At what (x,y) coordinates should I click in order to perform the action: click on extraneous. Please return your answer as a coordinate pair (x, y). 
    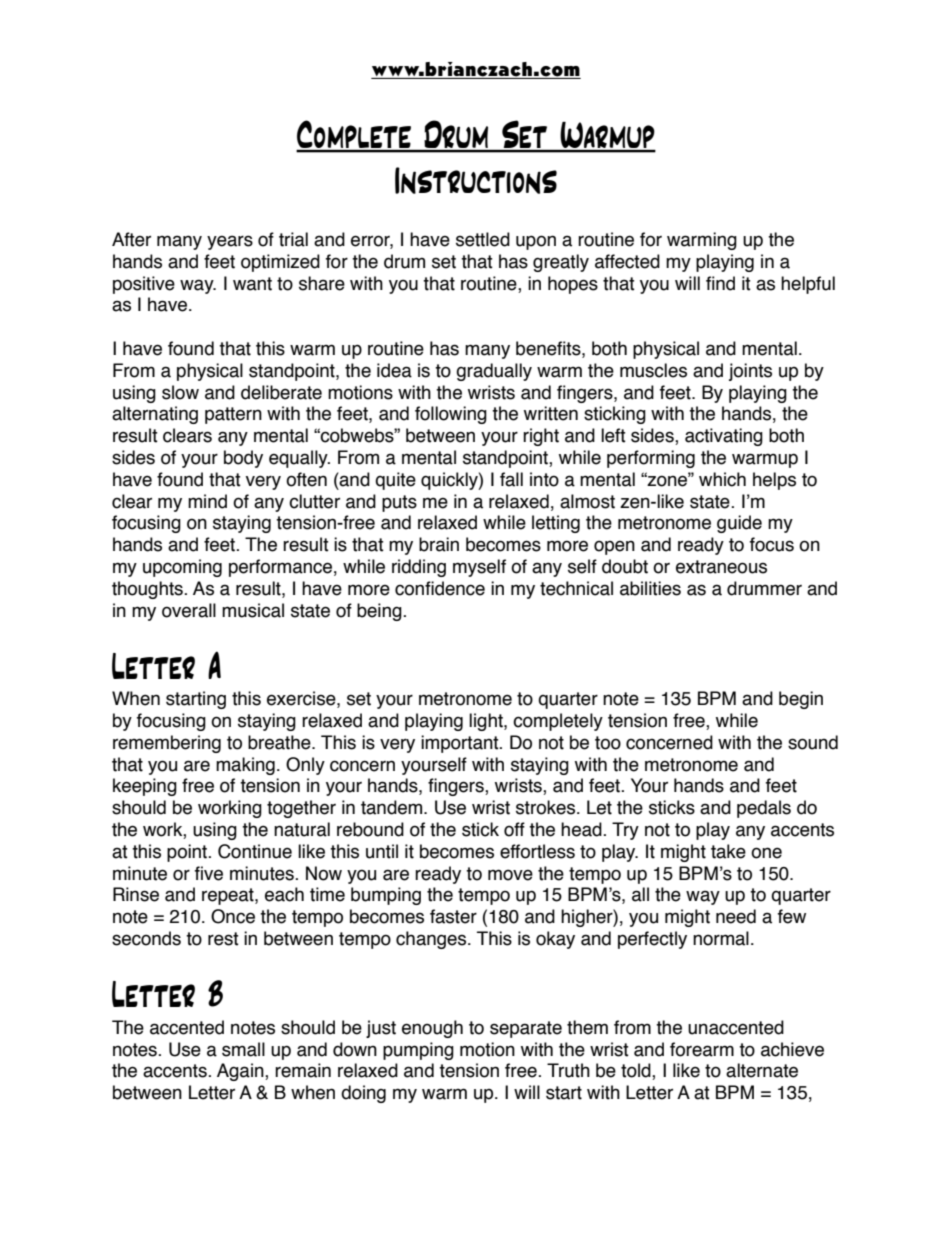
    Looking at the image, I should click on (721, 567).
